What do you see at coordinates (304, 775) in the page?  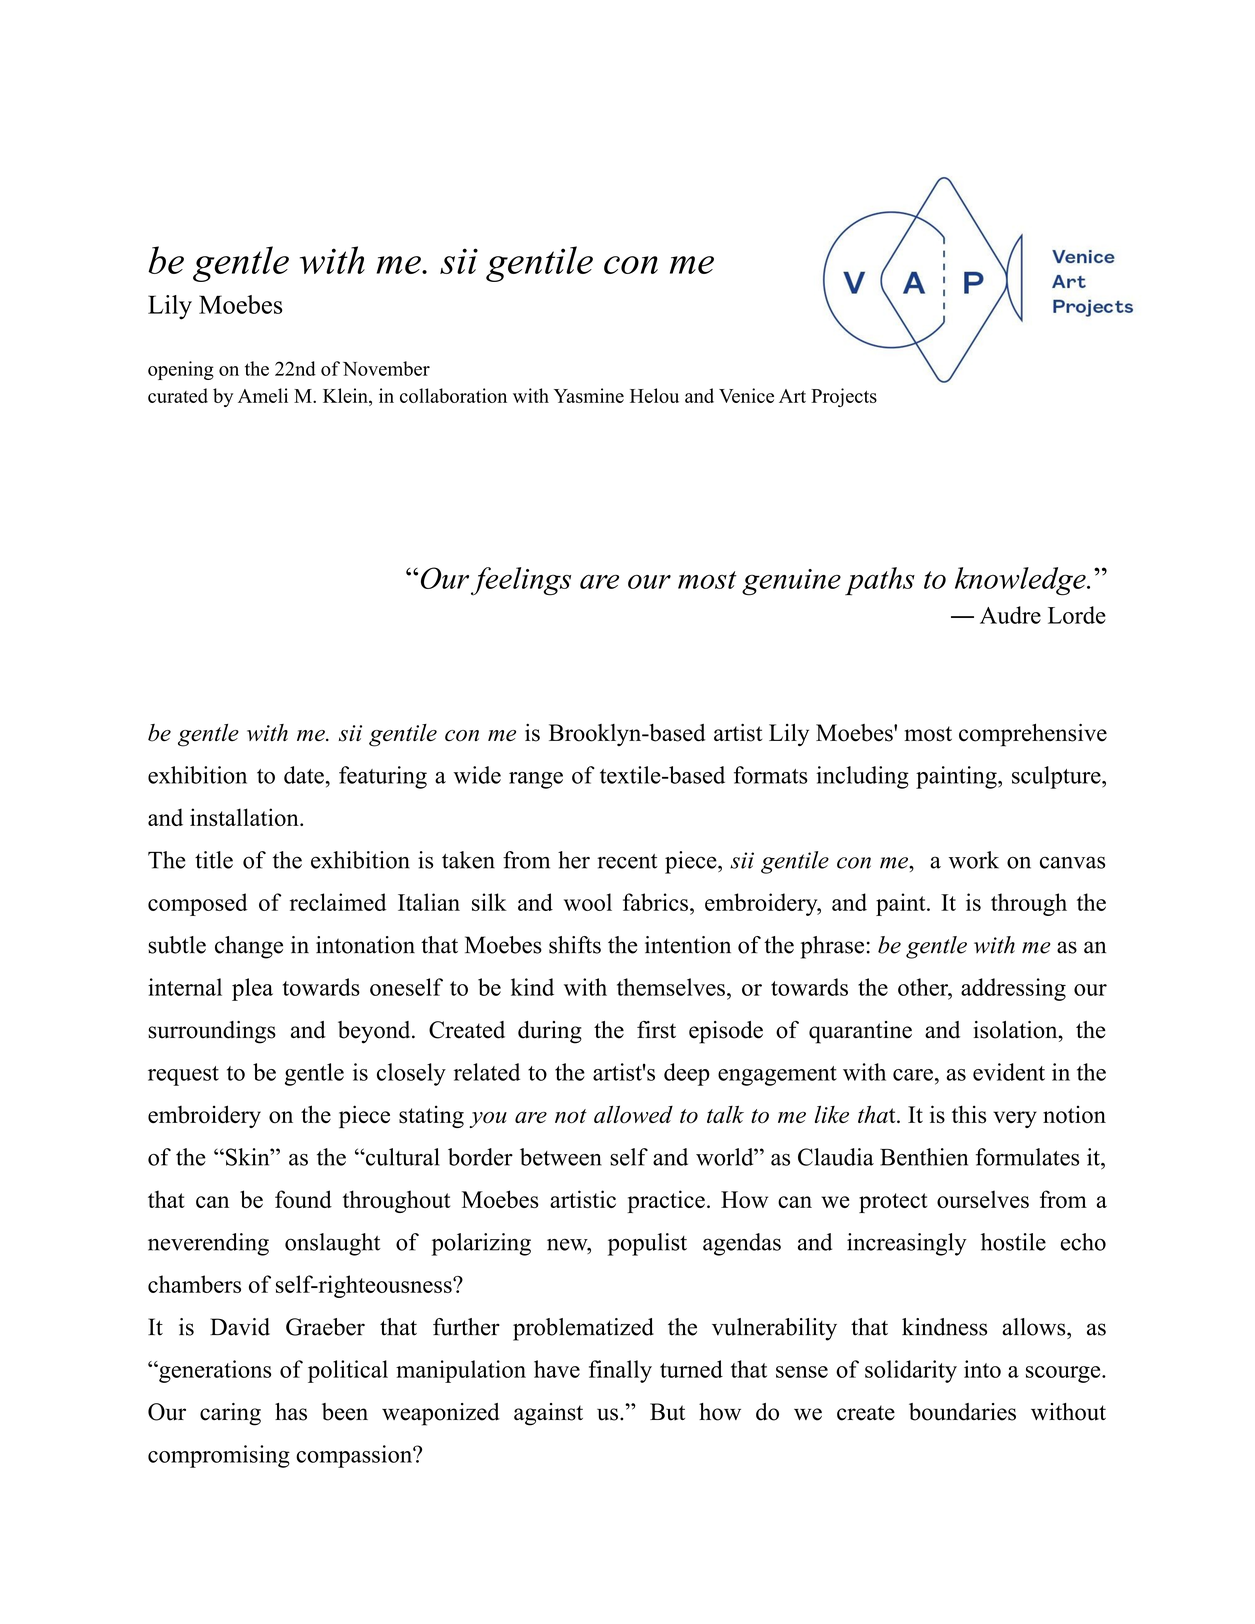 I see `date` at bounding box center [304, 775].
